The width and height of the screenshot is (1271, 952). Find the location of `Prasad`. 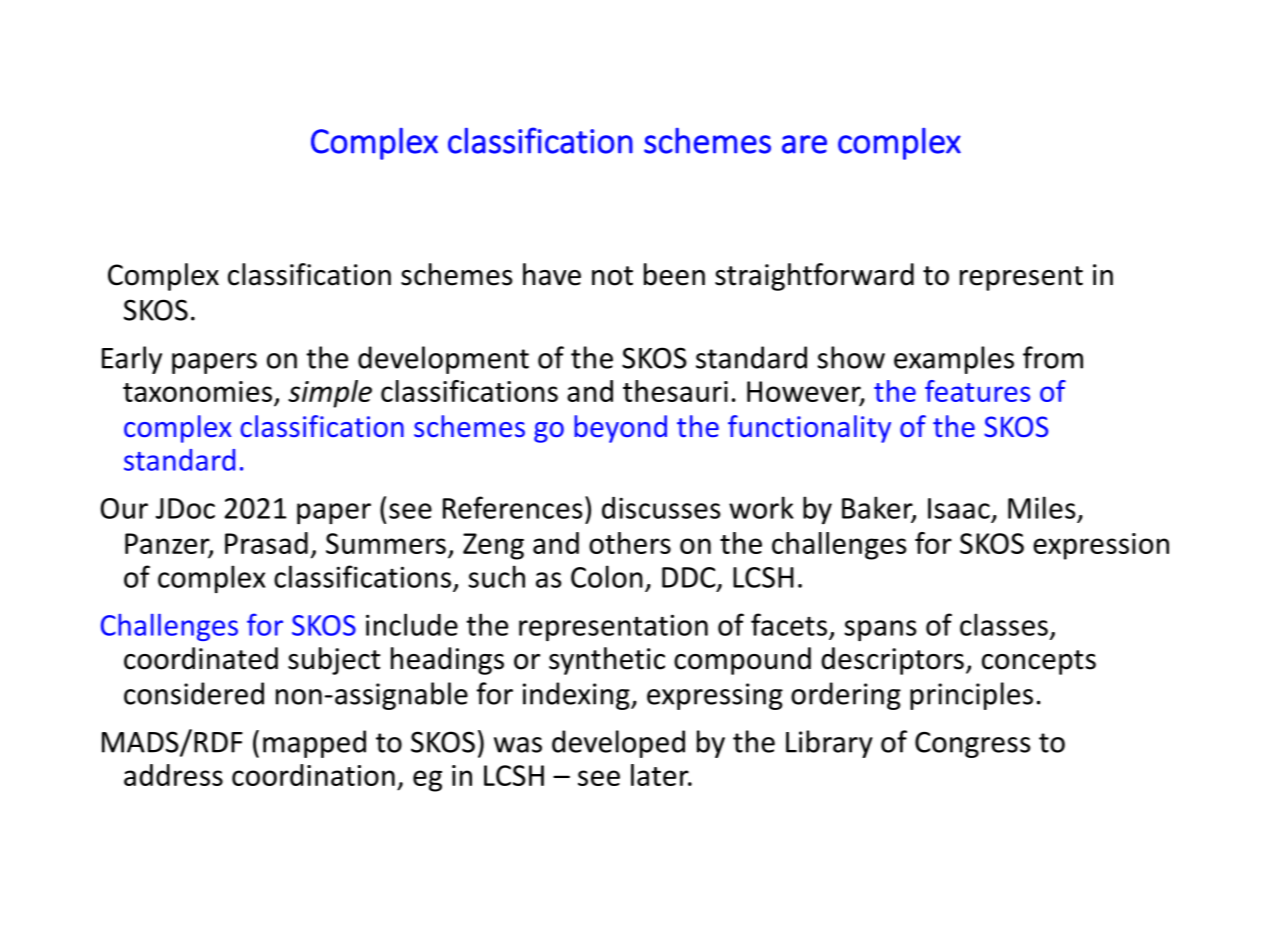

Prasad is located at coordinates (266, 543).
